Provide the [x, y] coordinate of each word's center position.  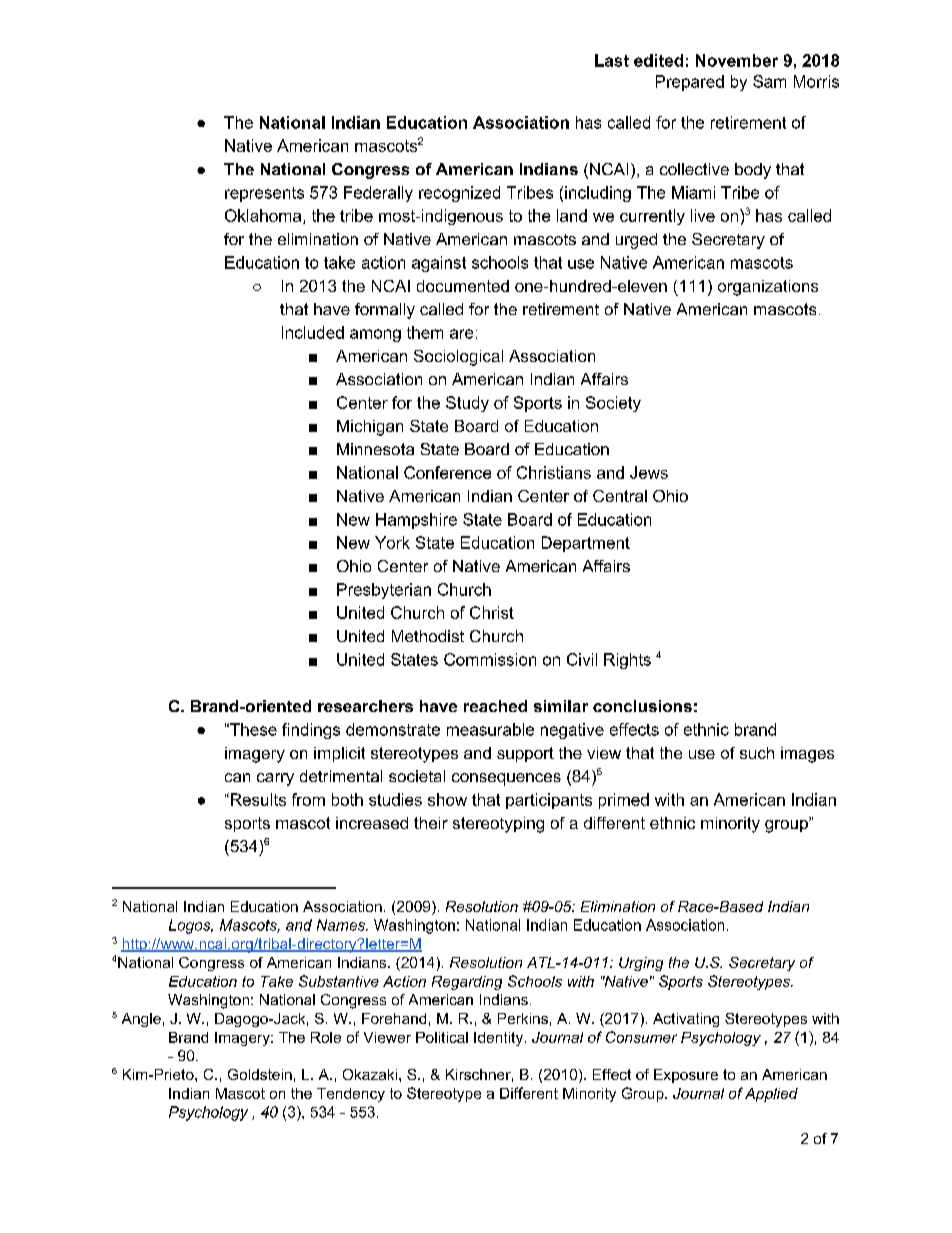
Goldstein [260, 1074]
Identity [500, 1039]
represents [264, 194]
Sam [769, 81]
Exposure [686, 1076]
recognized [459, 194]
